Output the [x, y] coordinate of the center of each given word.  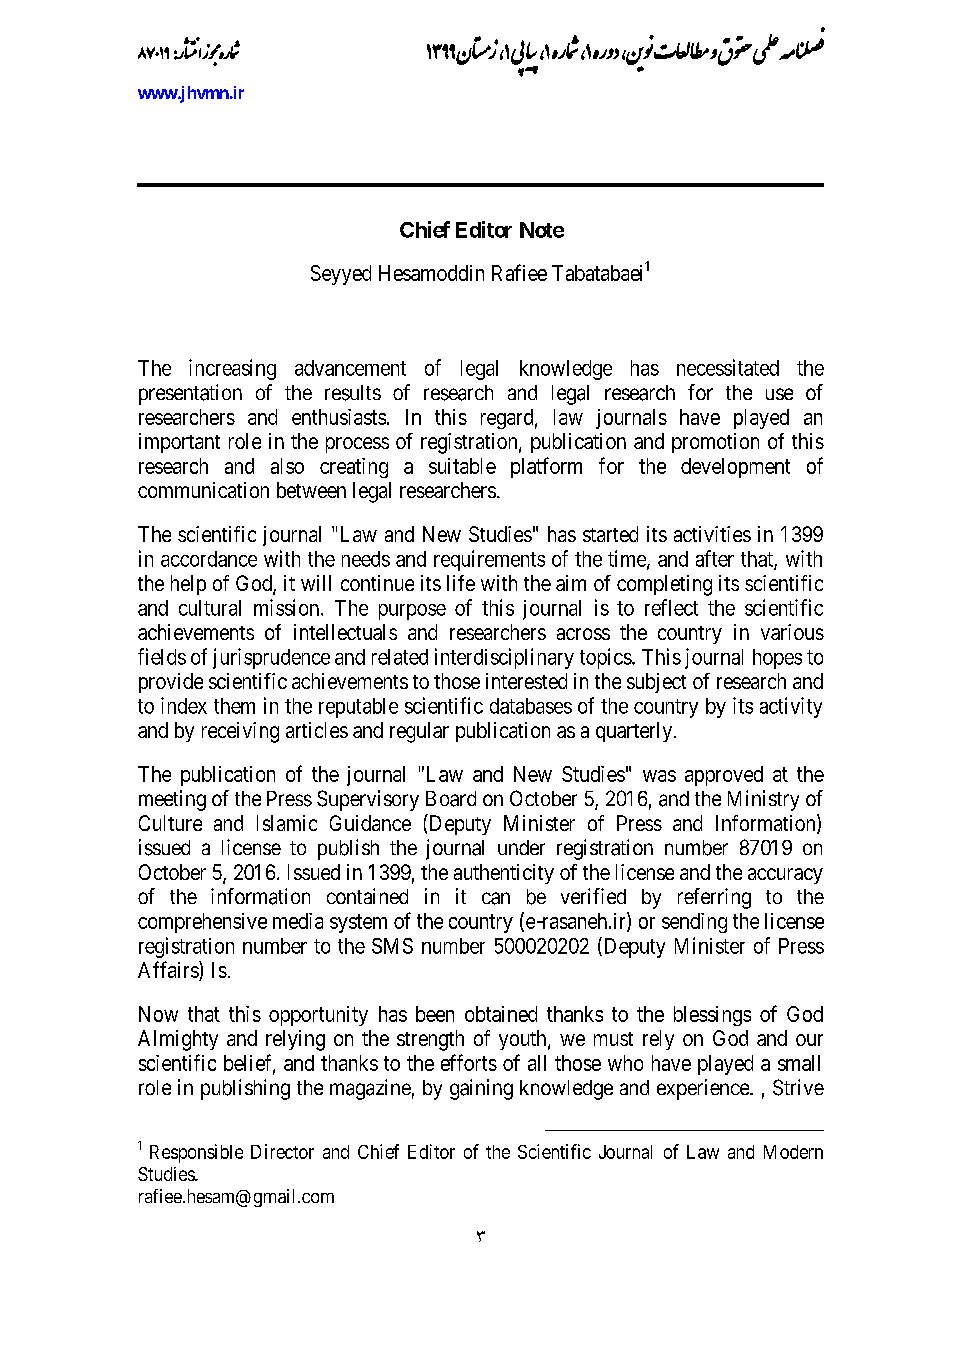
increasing [232, 369]
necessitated [728, 367]
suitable [462, 466]
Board [451, 799]
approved [724, 776]
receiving [240, 732]
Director [282, 1151]
